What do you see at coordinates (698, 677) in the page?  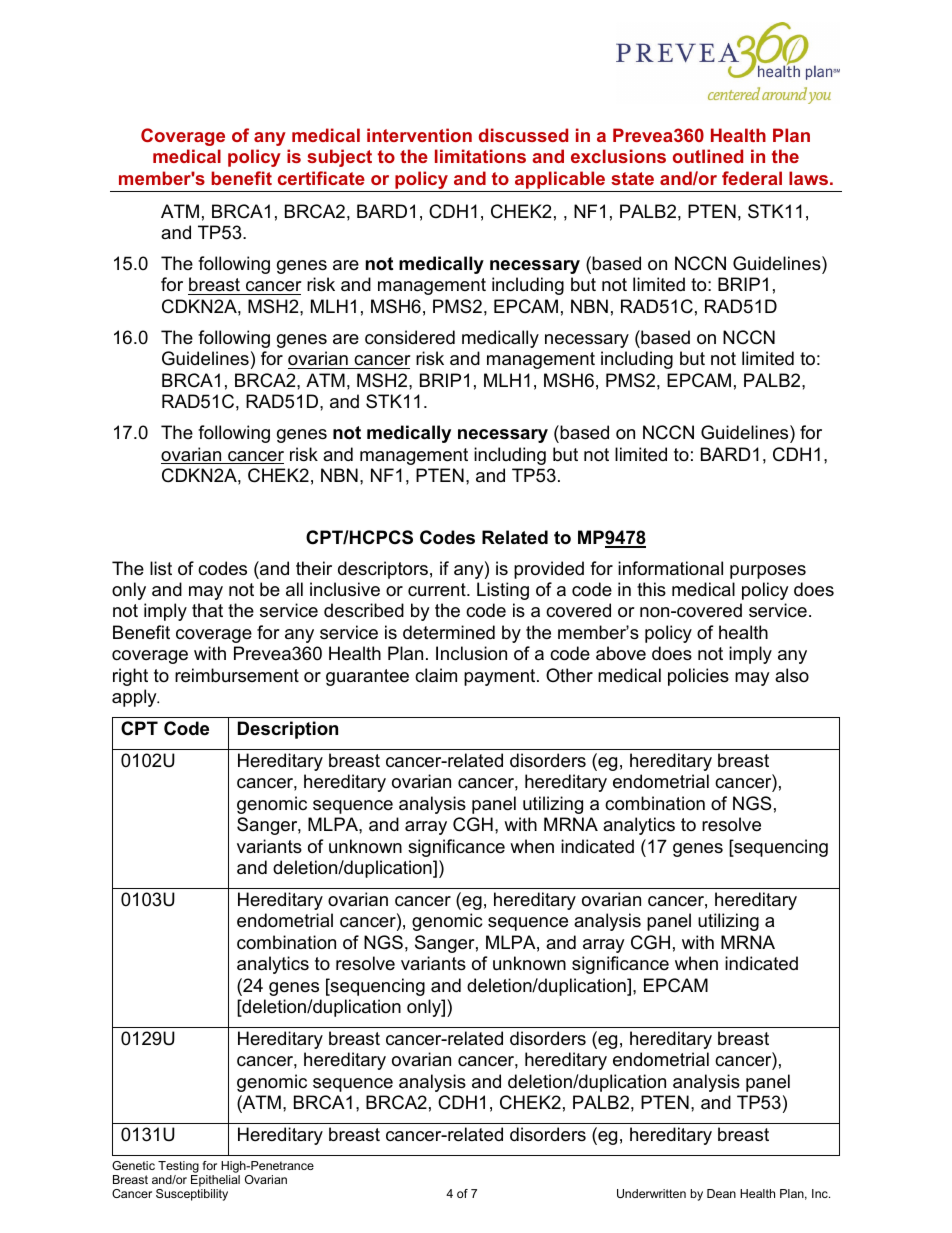 I see `policies` at bounding box center [698, 677].
